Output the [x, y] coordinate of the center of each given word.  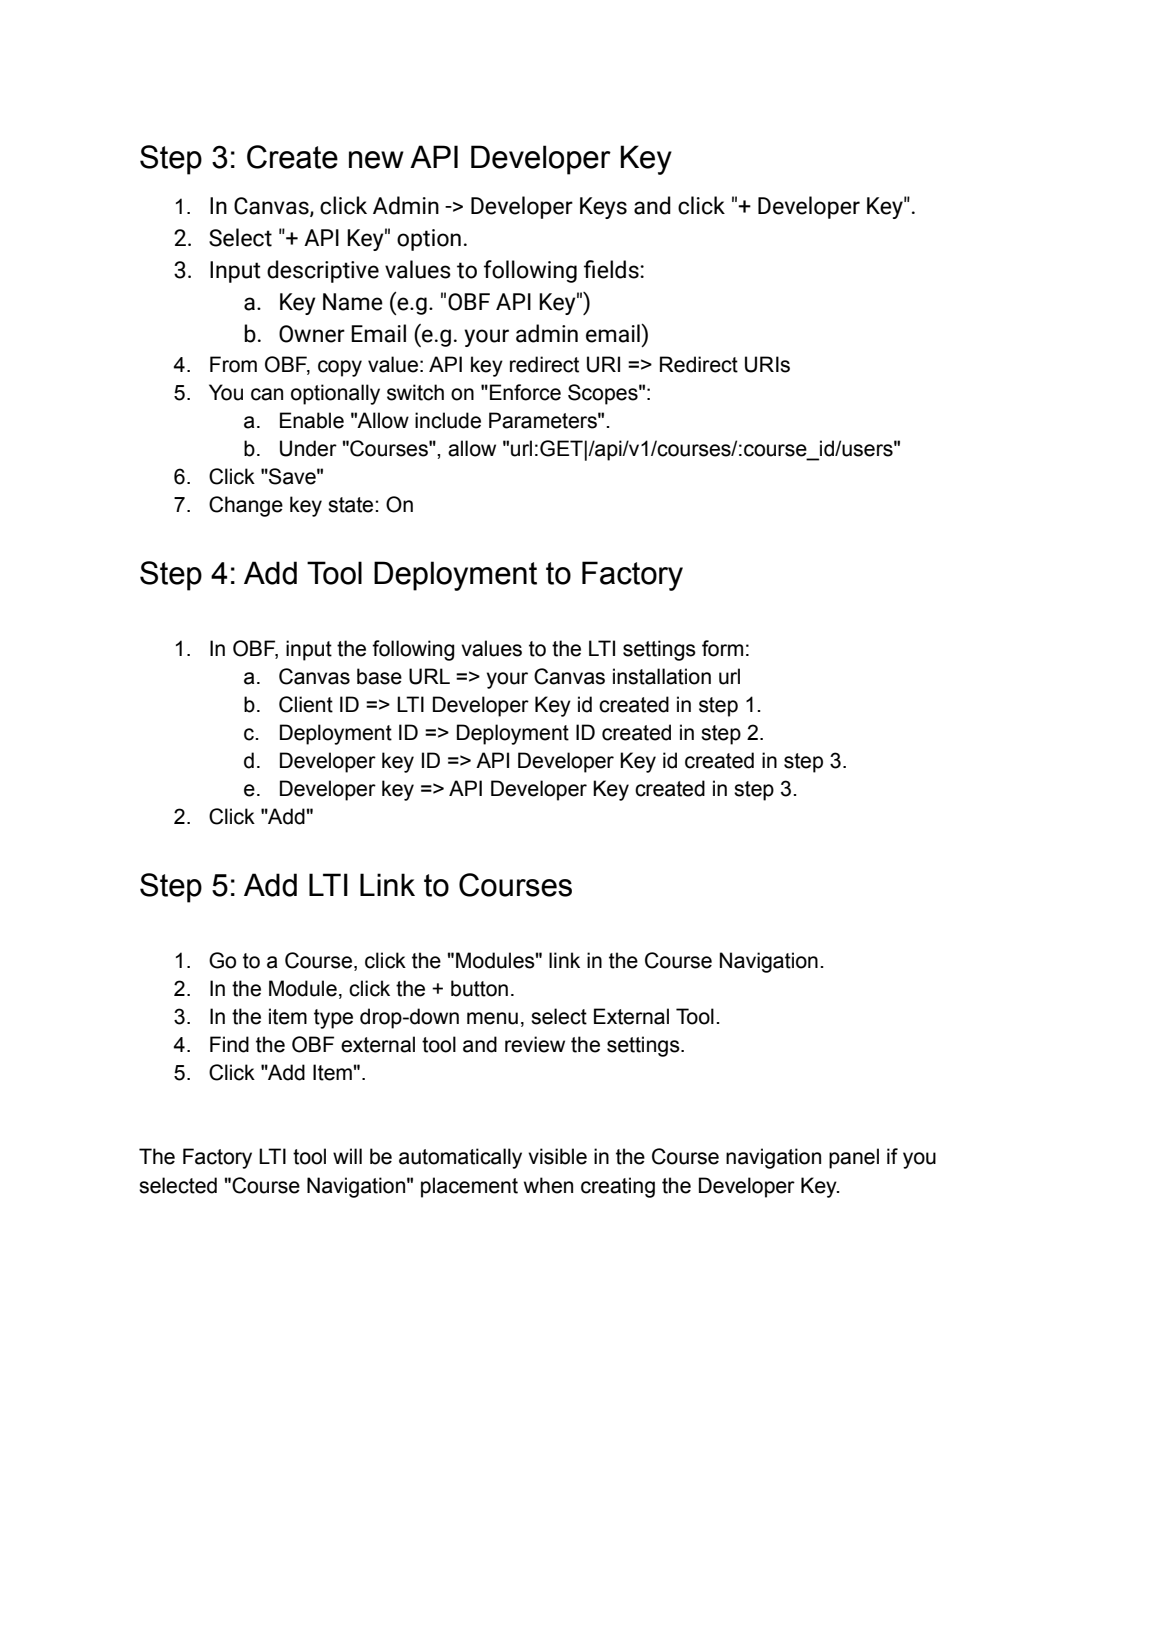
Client [306, 704]
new [376, 160]
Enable [312, 420]
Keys [603, 208]
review [535, 1044]
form [722, 648]
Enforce [525, 392]
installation [662, 676]
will [347, 1156]
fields [612, 269]
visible [557, 1156]
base [379, 676]
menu [492, 1018]
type [333, 1019]
